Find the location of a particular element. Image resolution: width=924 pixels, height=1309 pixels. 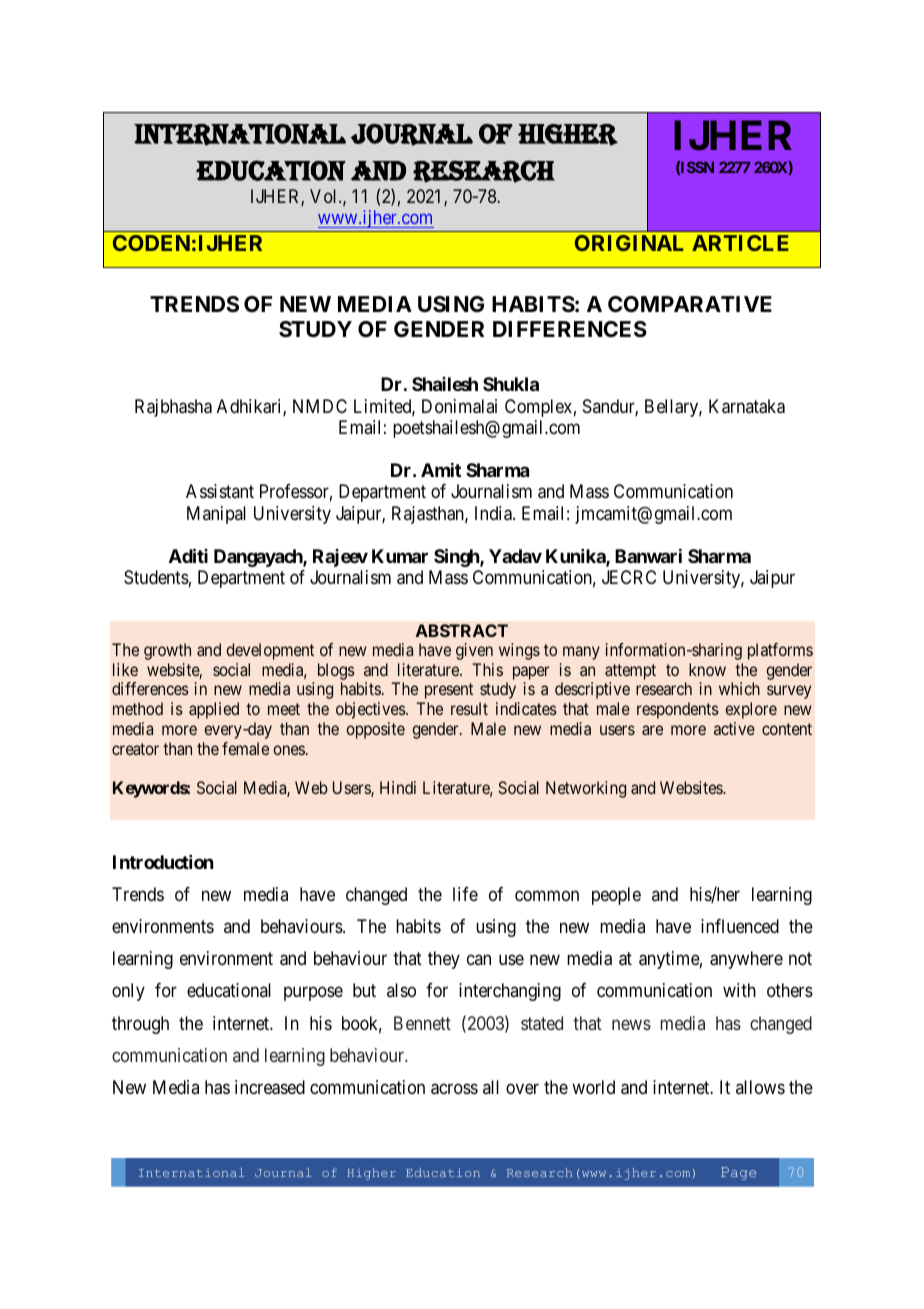

influenced is located at coordinates (740, 926).
